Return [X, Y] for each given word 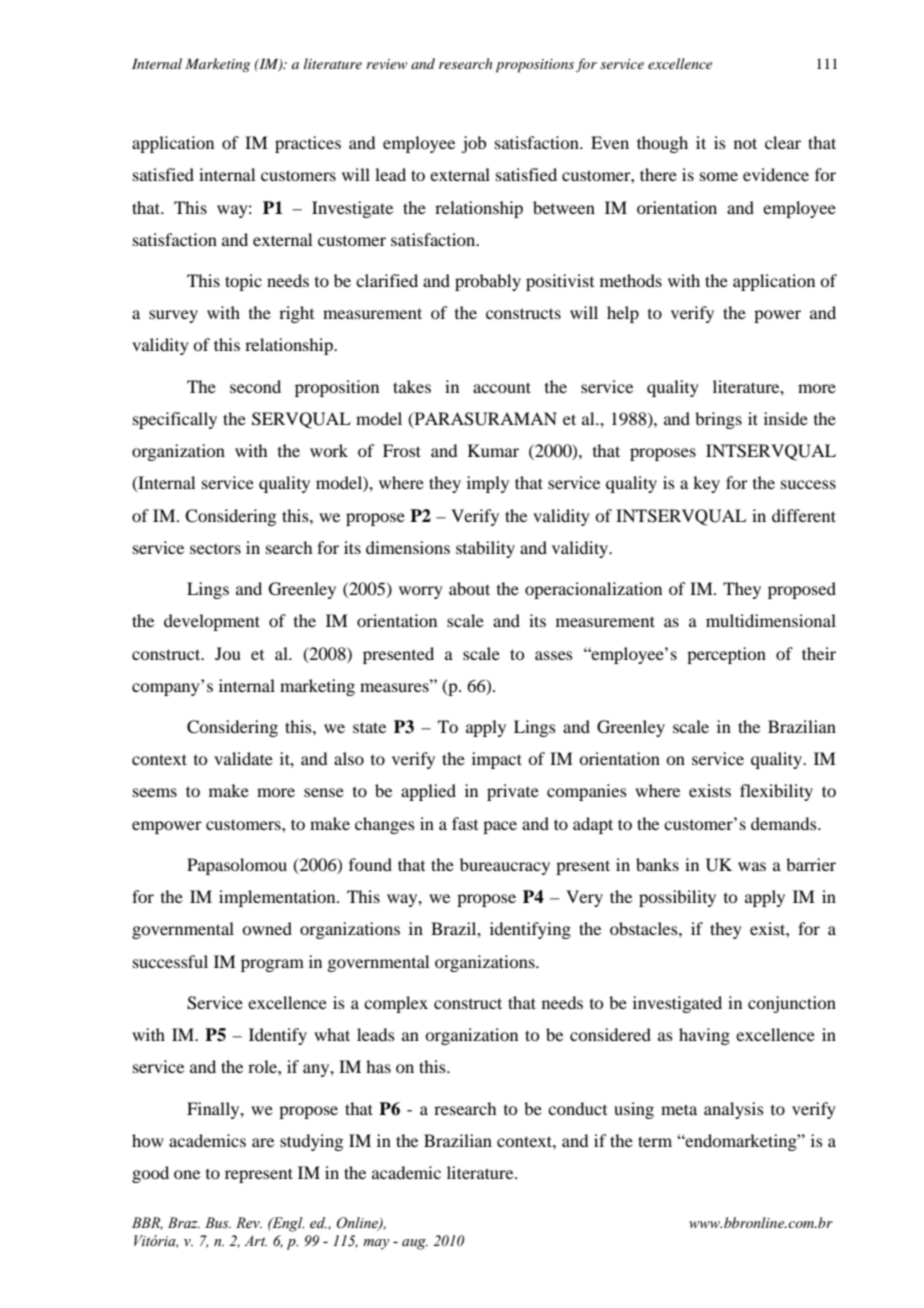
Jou [228, 653]
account [502, 387]
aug [415, 1244]
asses [554, 655]
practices [308, 144]
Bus [218, 1222]
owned [267, 928]
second [255, 386]
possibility [677, 898]
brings [718, 420]
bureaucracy [505, 866]
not [745, 143]
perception [726, 655]
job [473, 144]
